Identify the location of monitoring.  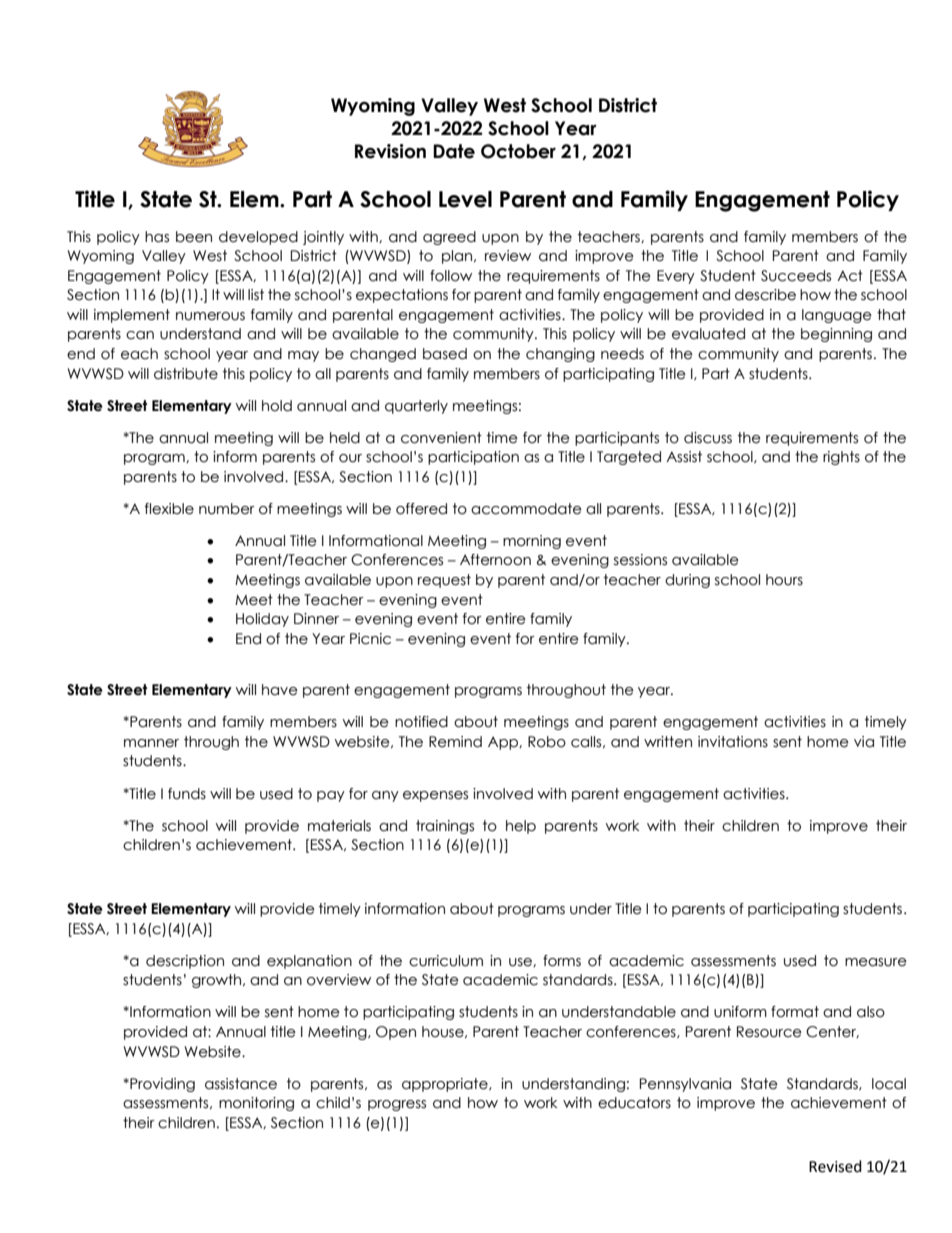
(256, 1104).
